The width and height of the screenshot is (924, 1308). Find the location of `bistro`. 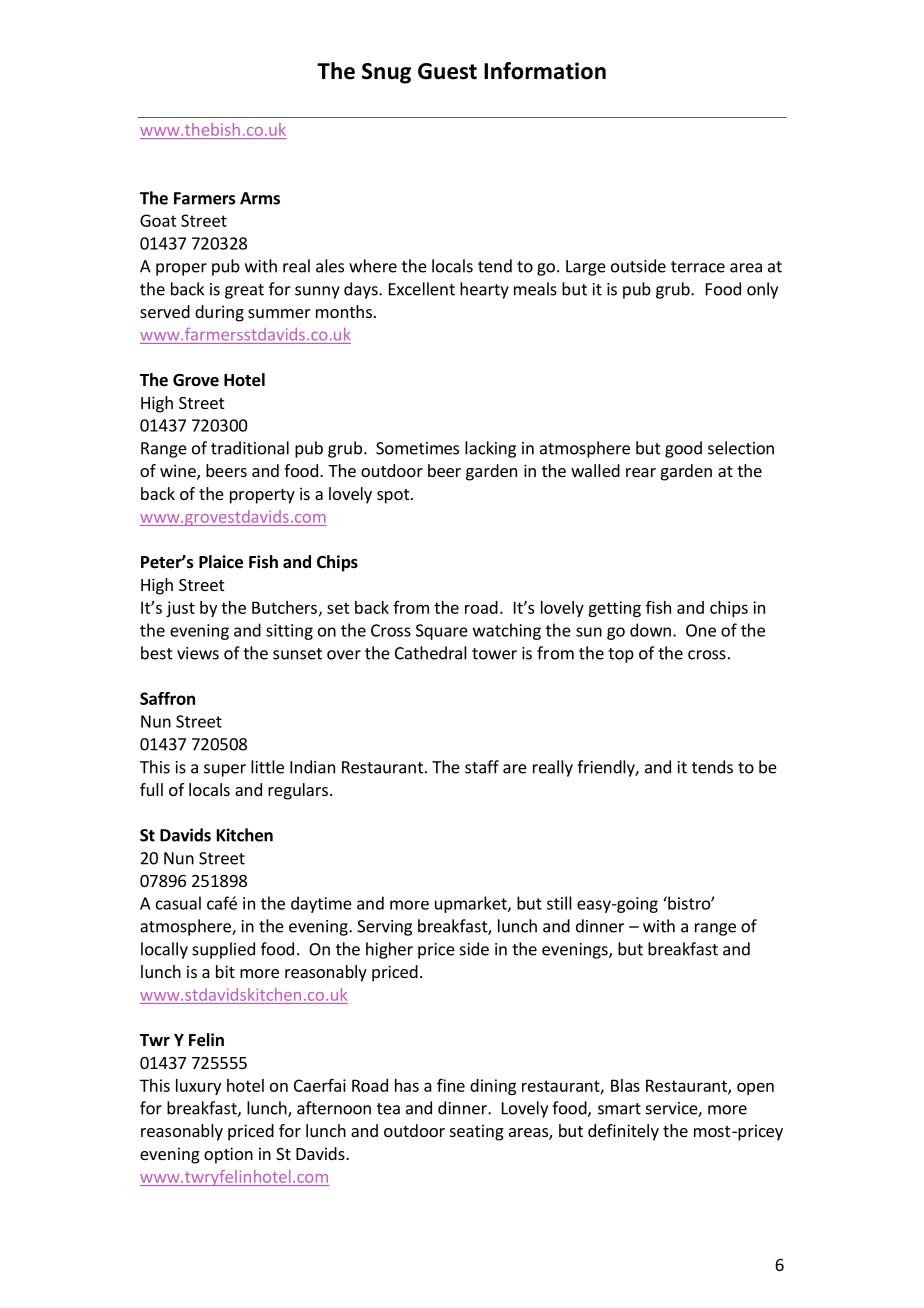

bistro is located at coordinates (689, 903).
